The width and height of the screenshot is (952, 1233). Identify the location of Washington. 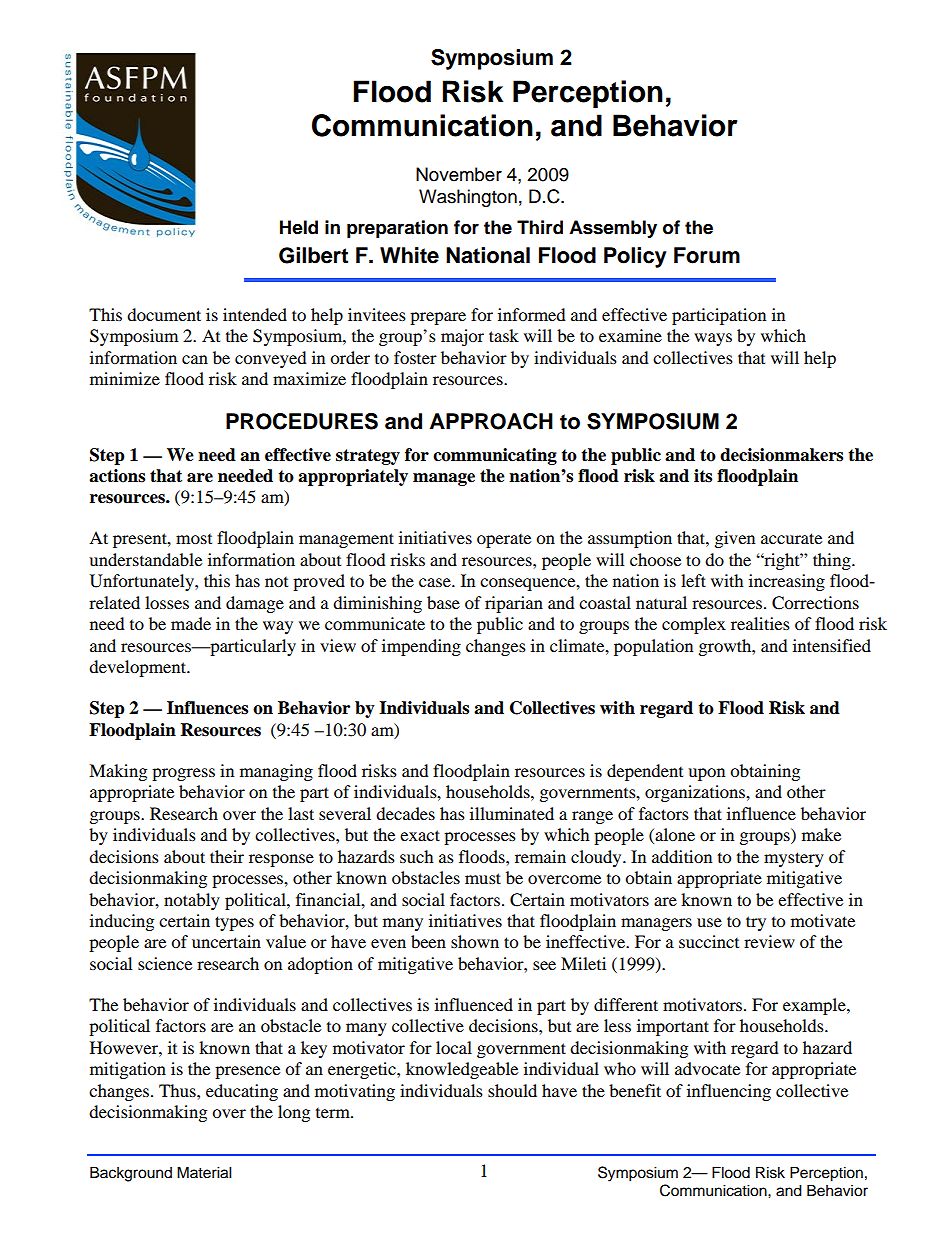
(468, 198).
